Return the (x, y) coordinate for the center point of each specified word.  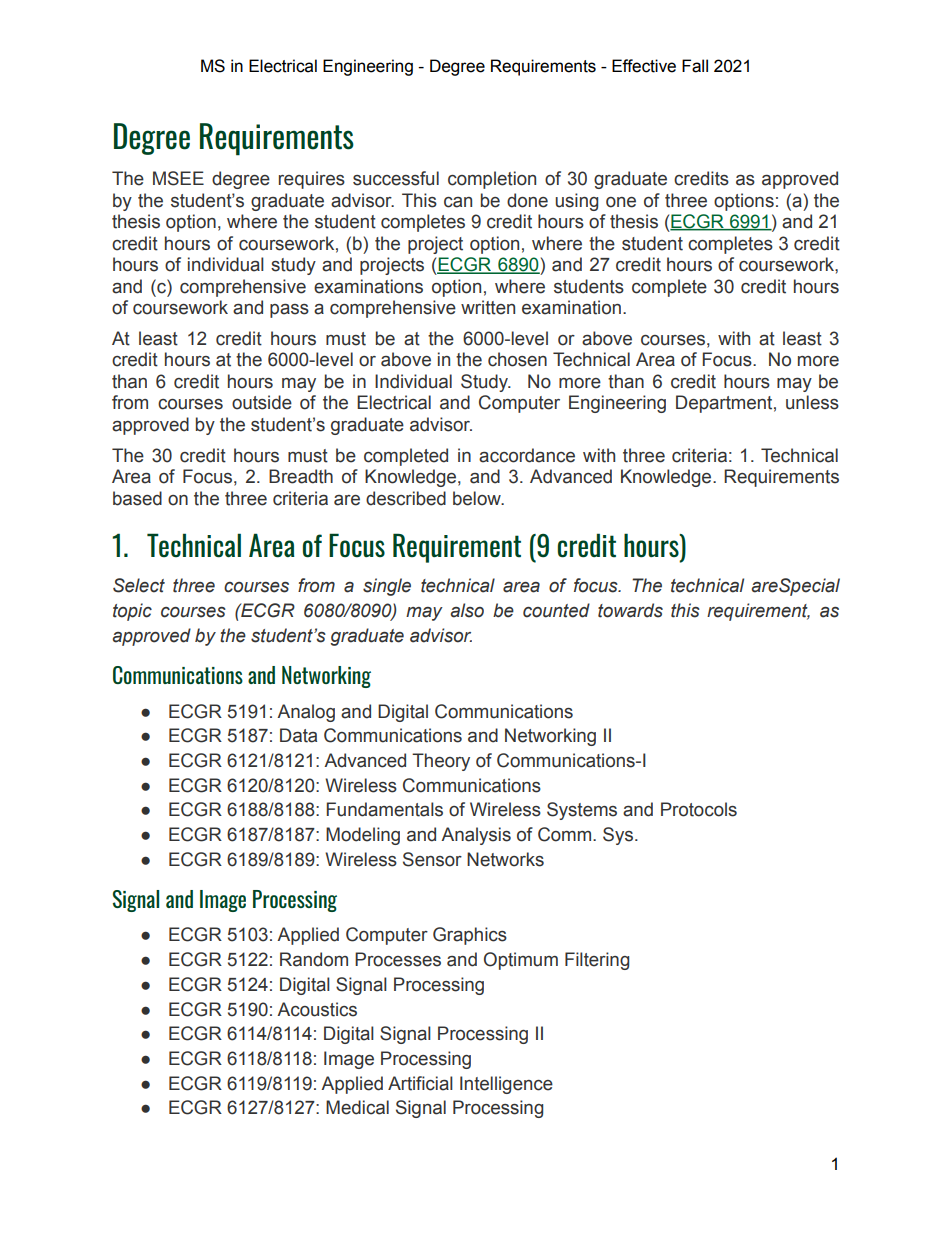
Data (298, 735)
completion (492, 180)
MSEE (178, 178)
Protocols (699, 809)
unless (812, 402)
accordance (527, 455)
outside (262, 402)
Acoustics (317, 1009)
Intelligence (506, 1085)
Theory (441, 762)
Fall (695, 66)
